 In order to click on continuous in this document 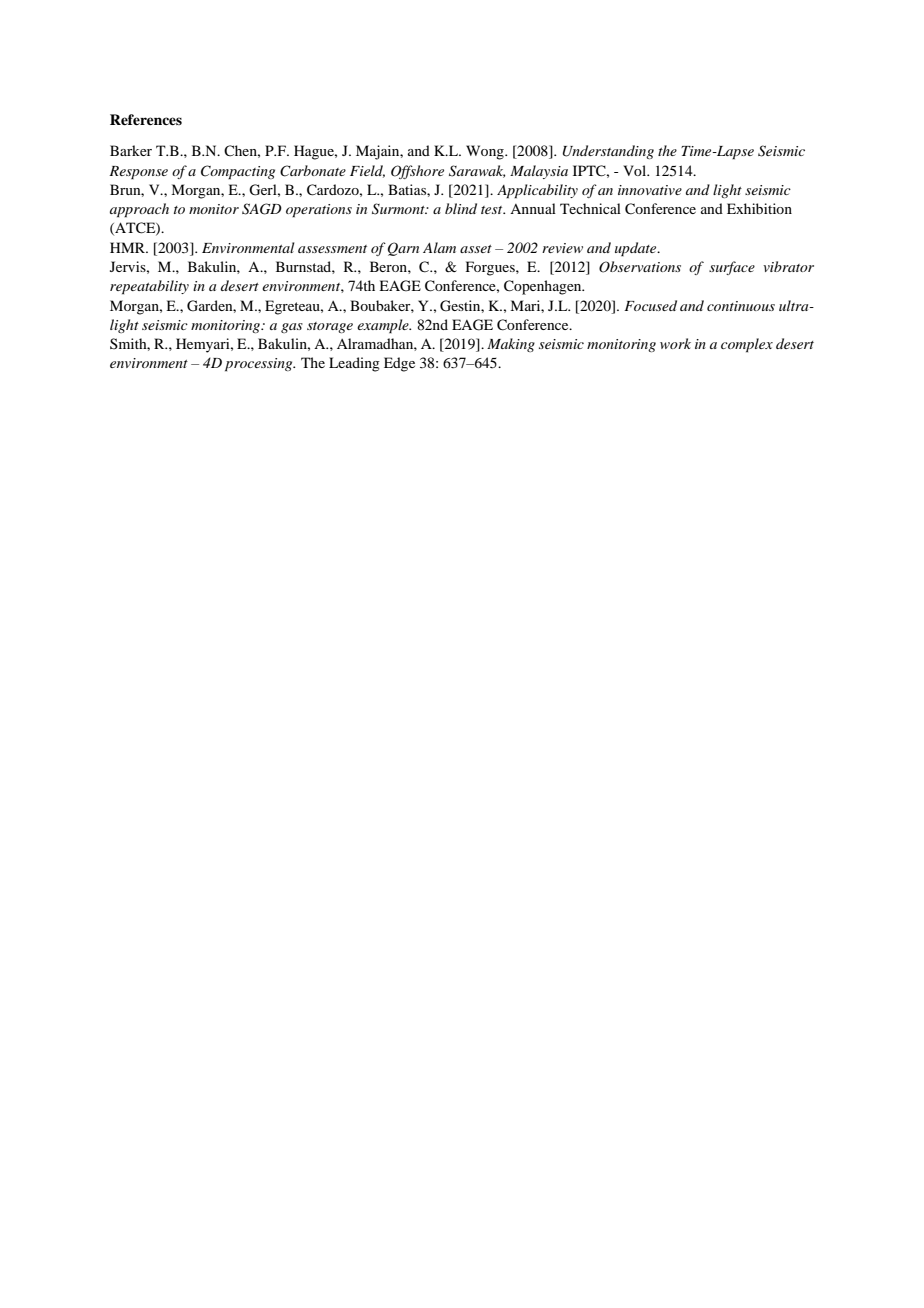, I will do `click(741, 306)`.
